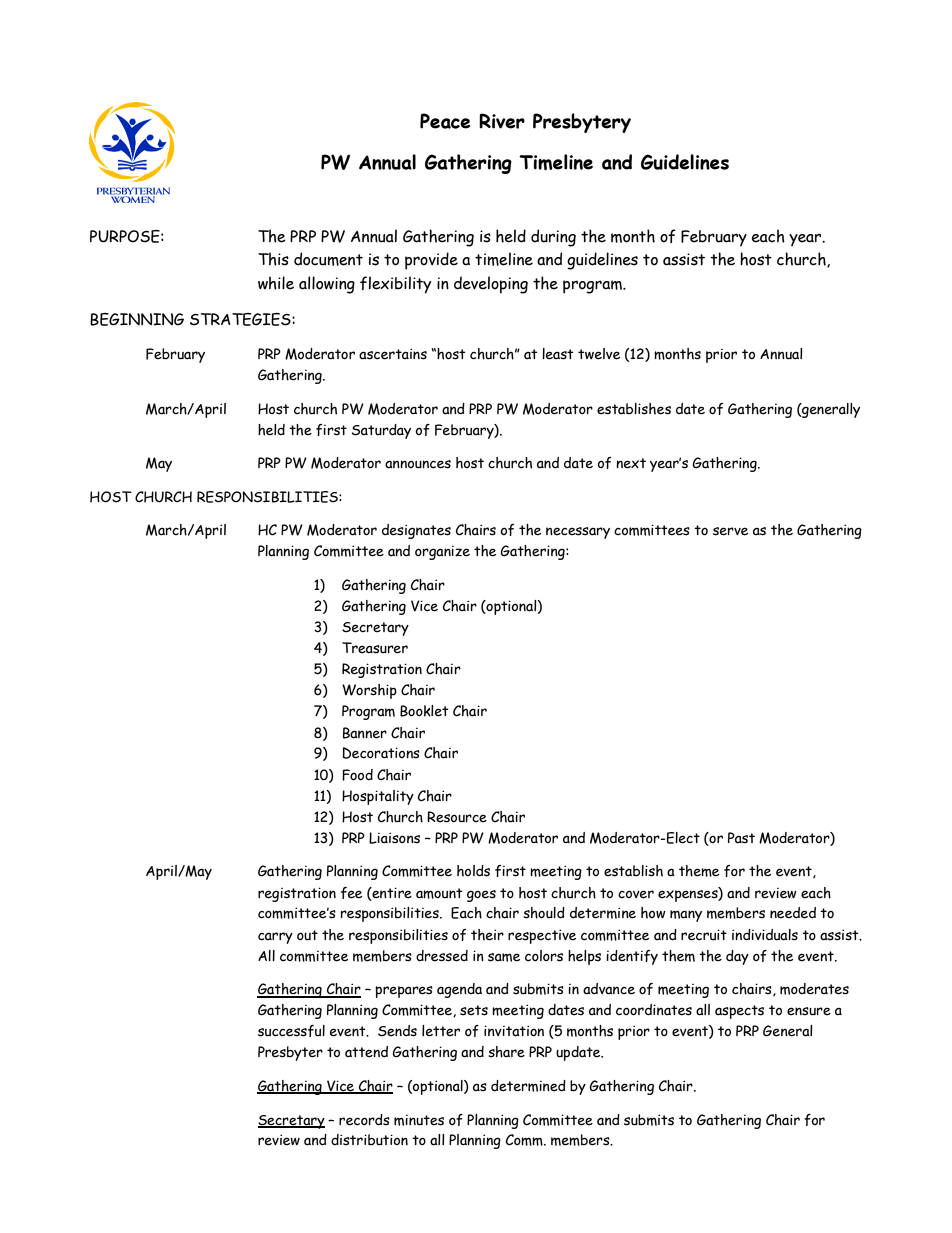  What do you see at coordinates (473, 871) in the page?
I see `holds` at bounding box center [473, 871].
